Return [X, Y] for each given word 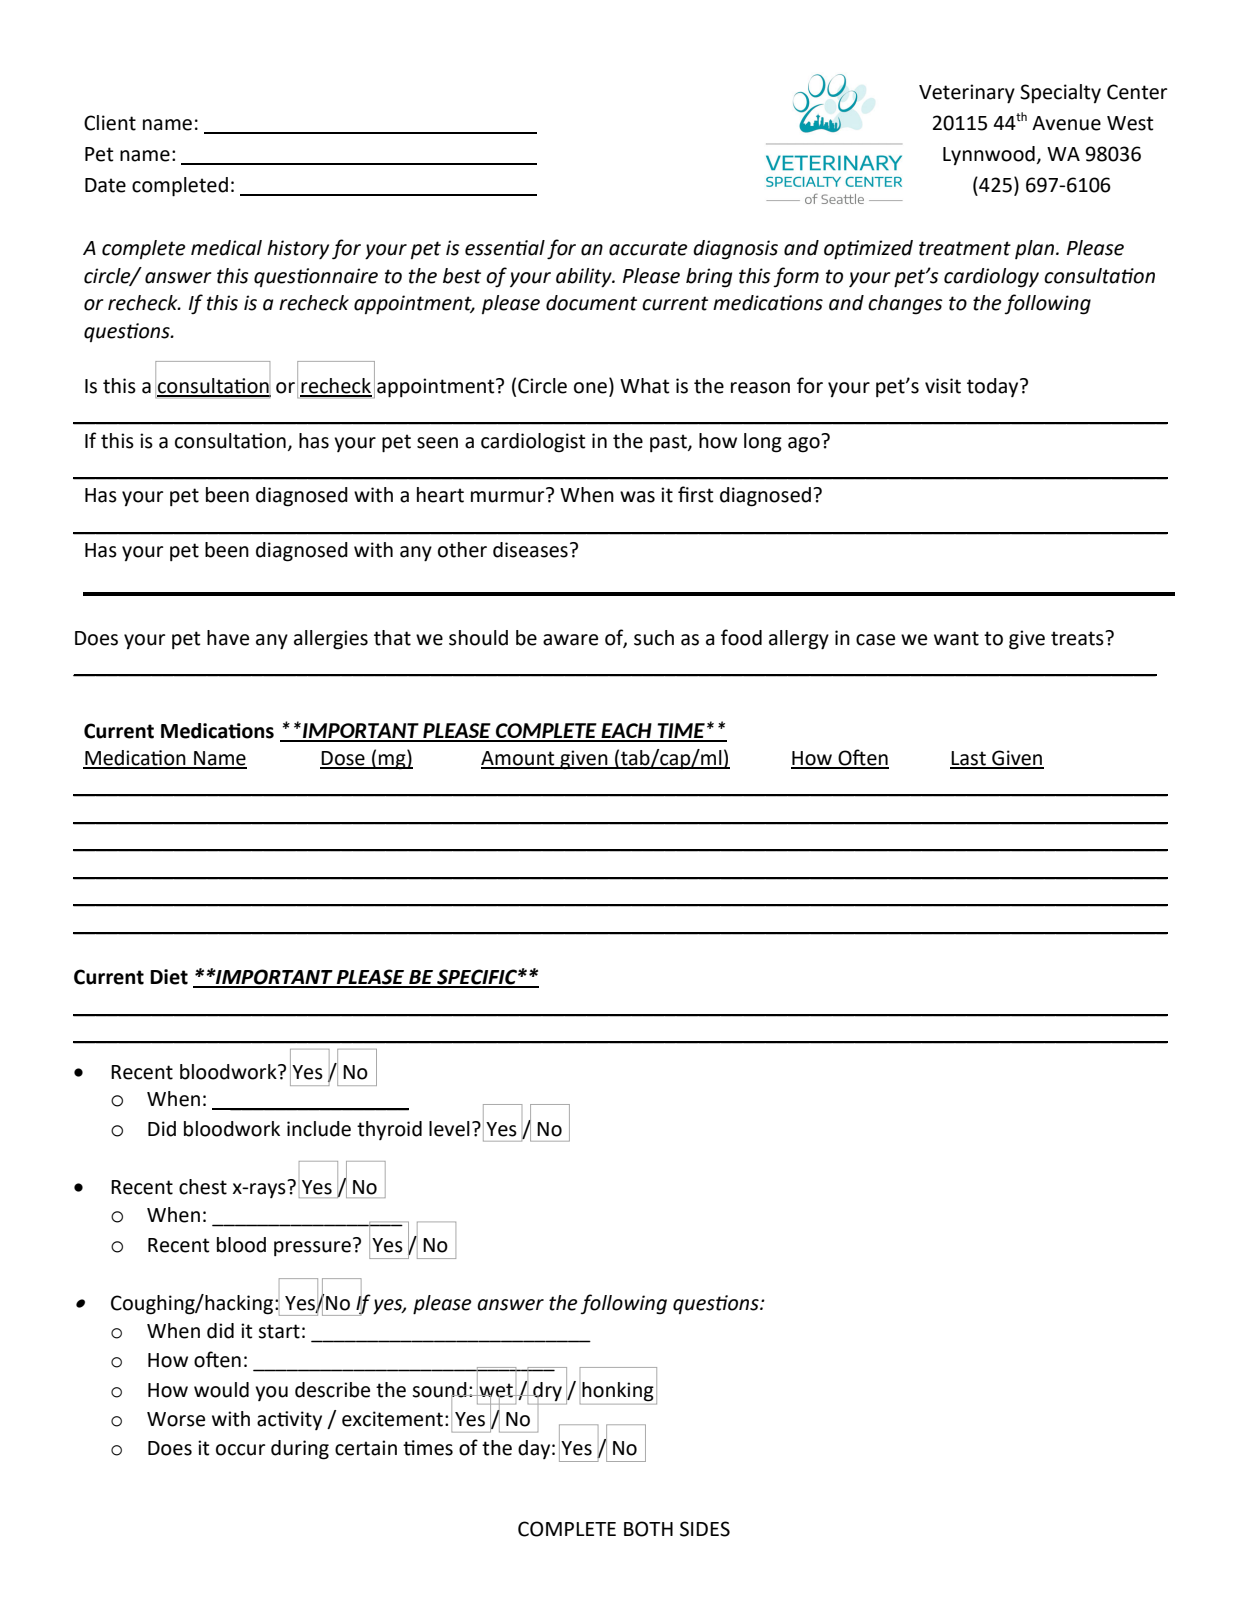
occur [240, 1450]
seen [437, 443]
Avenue [1066, 123]
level [449, 1129]
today [994, 387]
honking [617, 1391]
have [228, 638]
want [956, 638]
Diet [169, 977]
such [654, 638]
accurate [648, 248]
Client [110, 123]
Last [969, 759]
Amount [519, 759]
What [644, 386]
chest [203, 1187]
